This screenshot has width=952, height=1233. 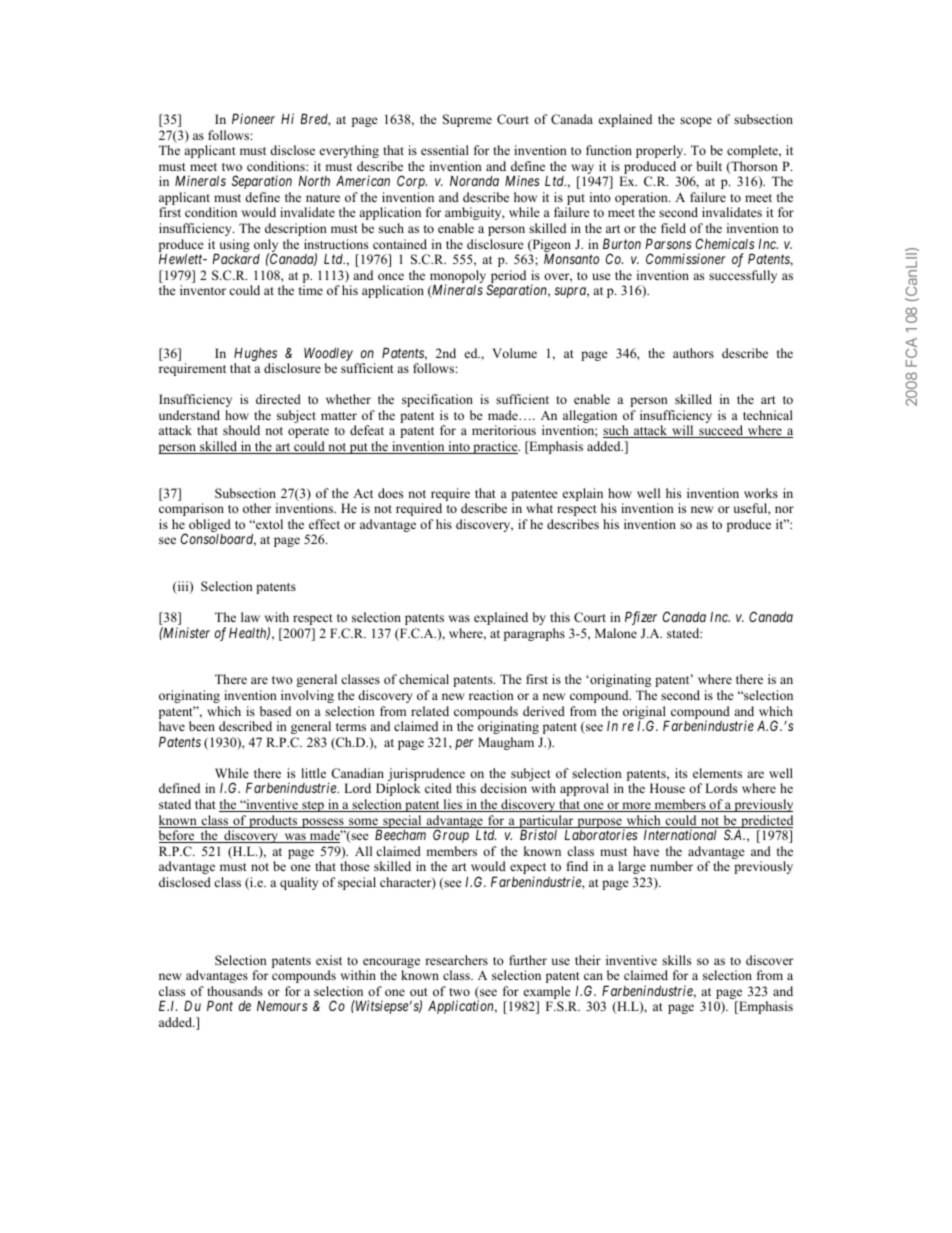 What do you see at coordinates (209, 527) in the screenshot?
I see `obliged` at bounding box center [209, 527].
